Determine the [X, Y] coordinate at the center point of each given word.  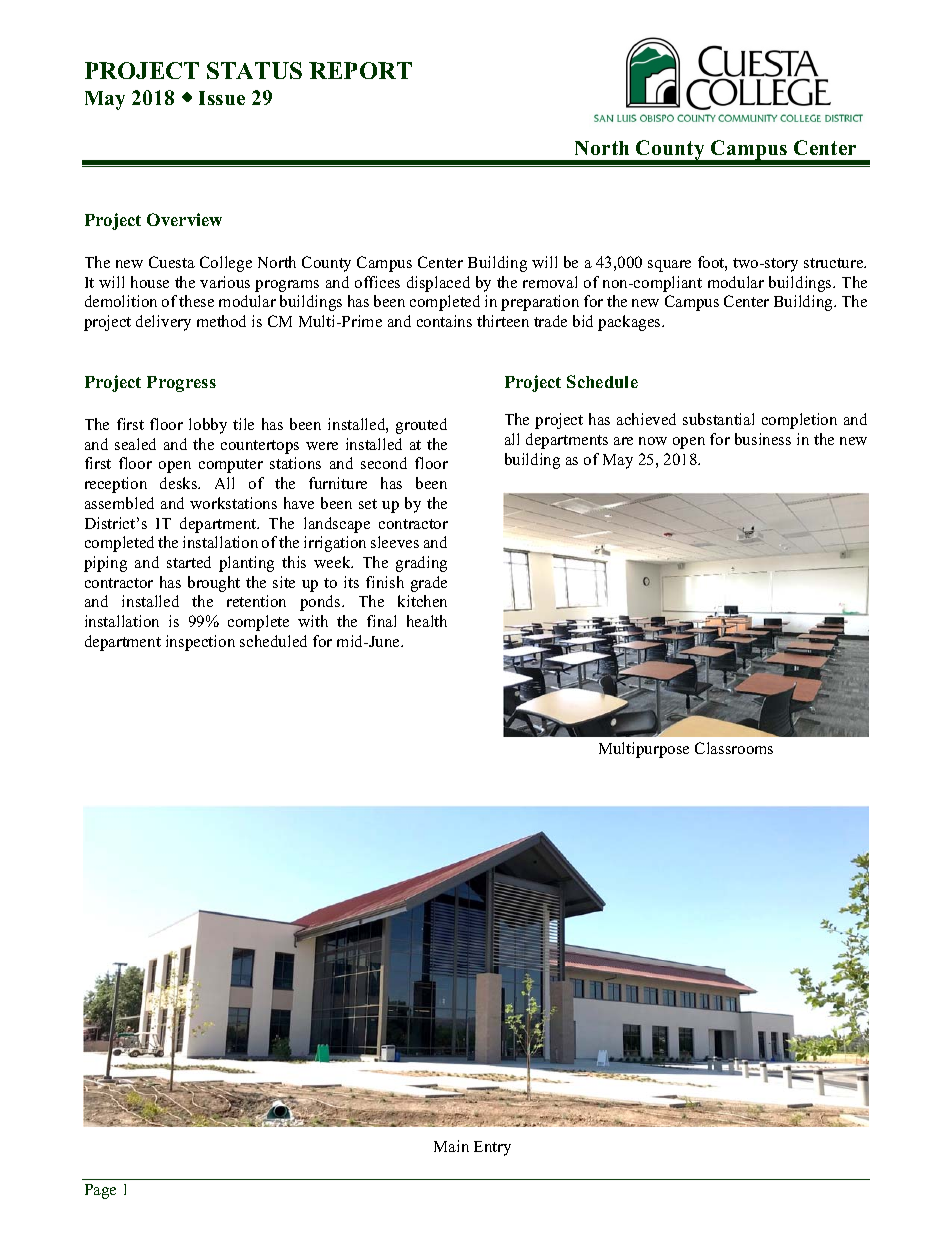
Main [451, 1146]
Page [100, 1191]
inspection [200, 643]
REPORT [360, 70]
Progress [181, 384]
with [313, 621]
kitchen [422, 601]
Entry [492, 1148]
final [381, 621]
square [669, 266]
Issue [222, 98]
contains [444, 321]
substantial [718, 419]
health [427, 621]
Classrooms [734, 748]
